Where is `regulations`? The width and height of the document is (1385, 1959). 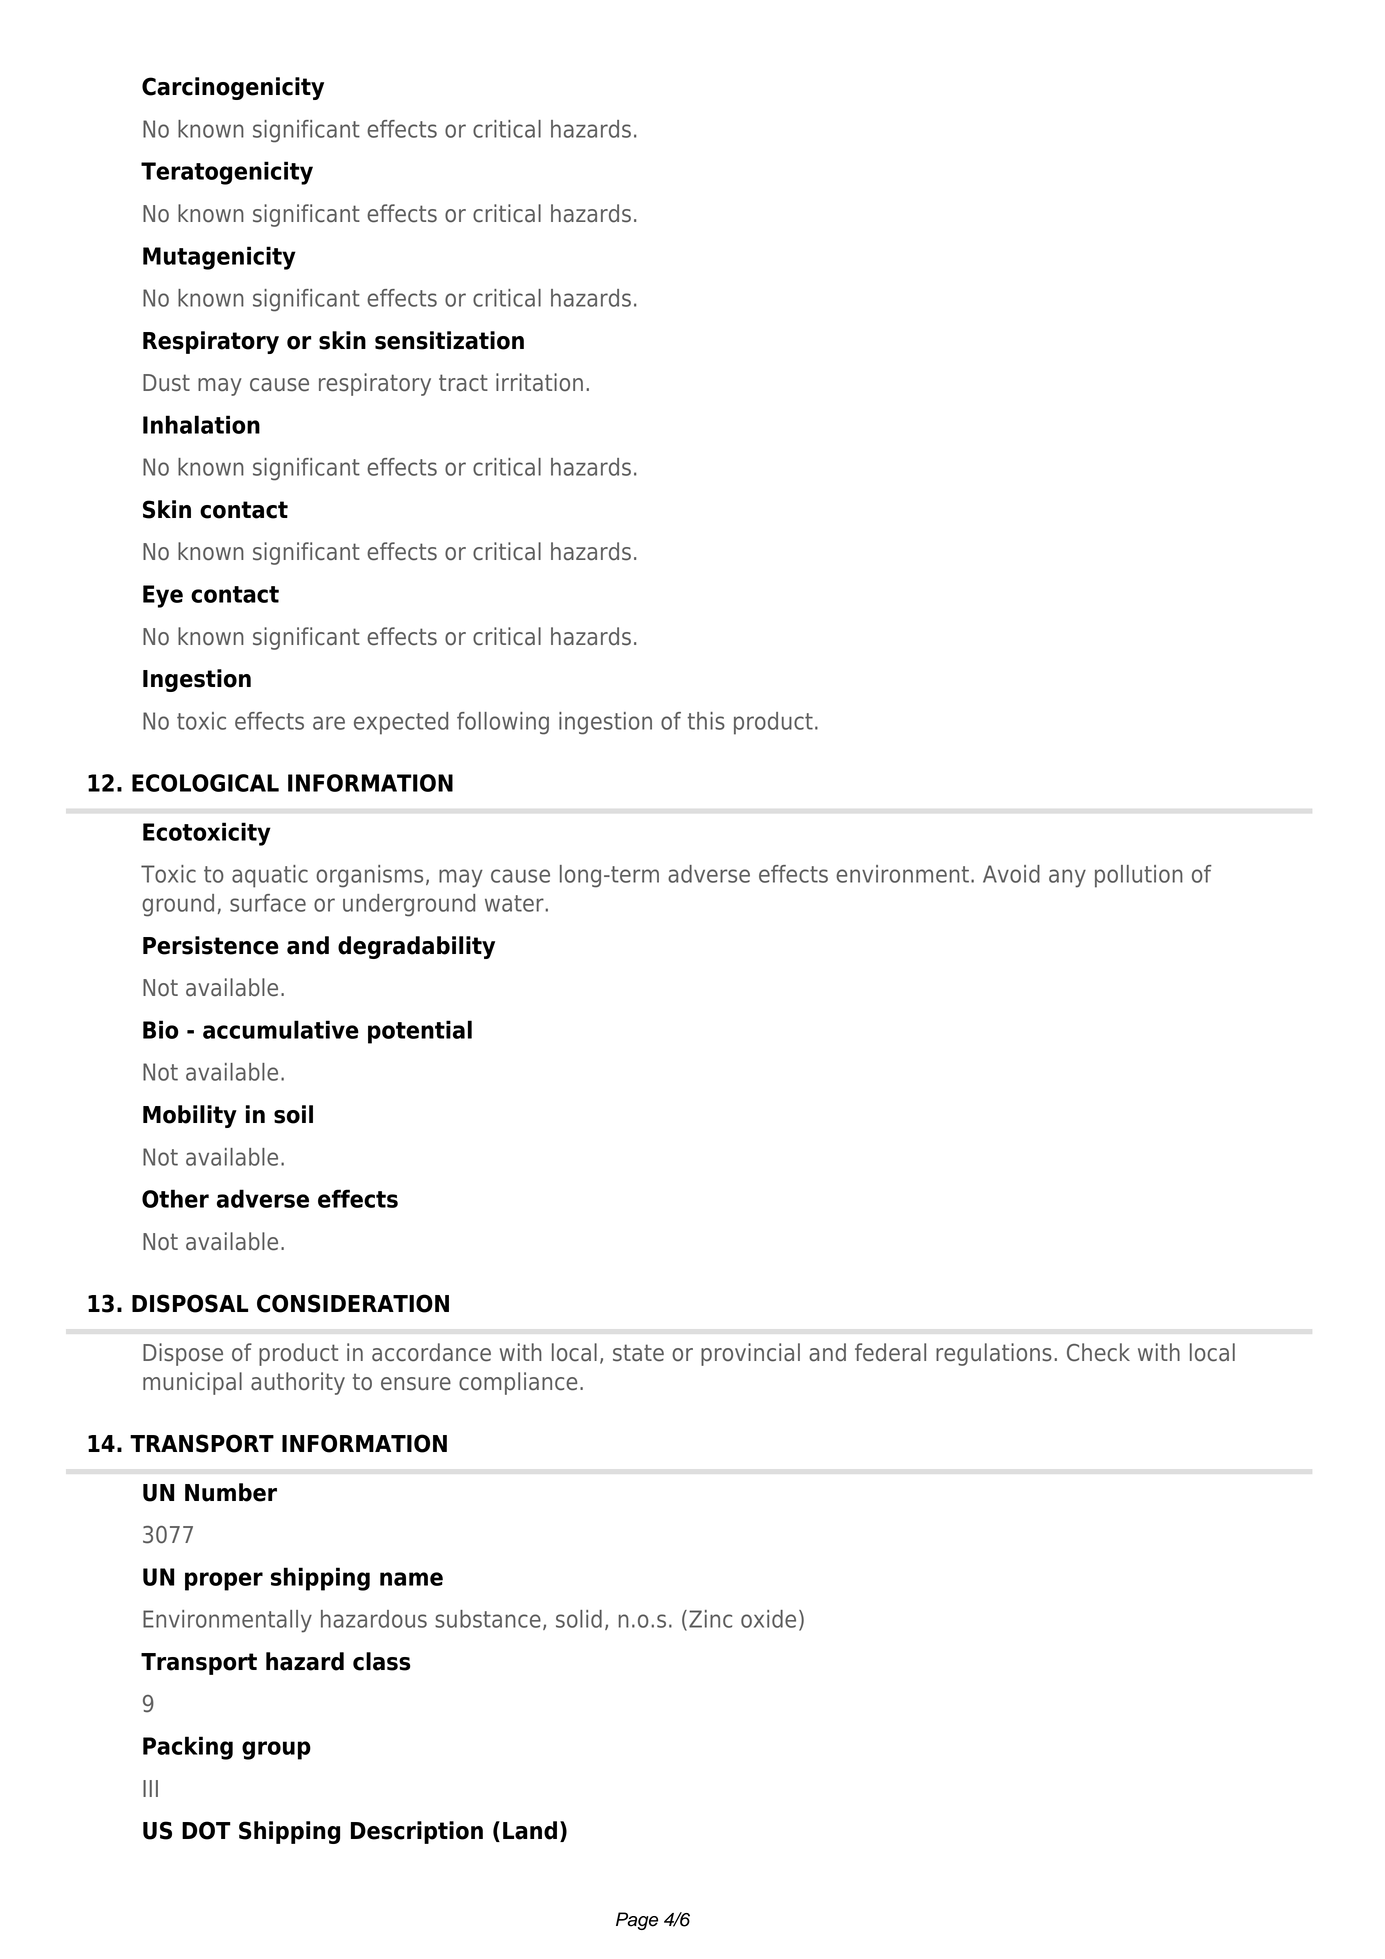 regulations is located at coordinates (994, 1354).
